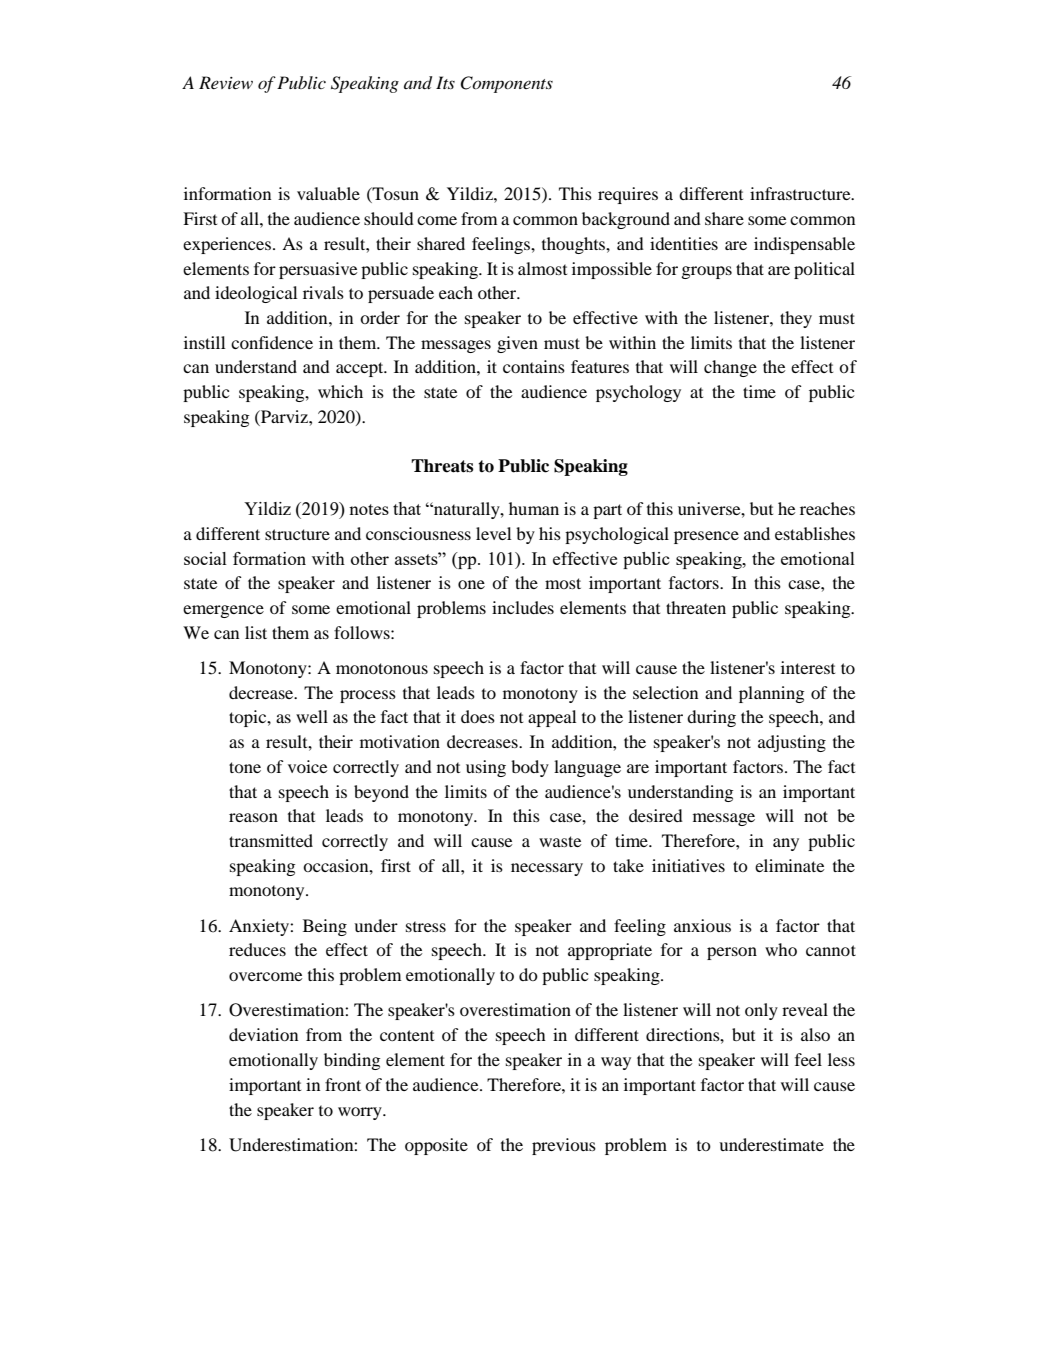 This screenshot has width=1039, height=1345. I want to click on voice, so click(308, 766).
